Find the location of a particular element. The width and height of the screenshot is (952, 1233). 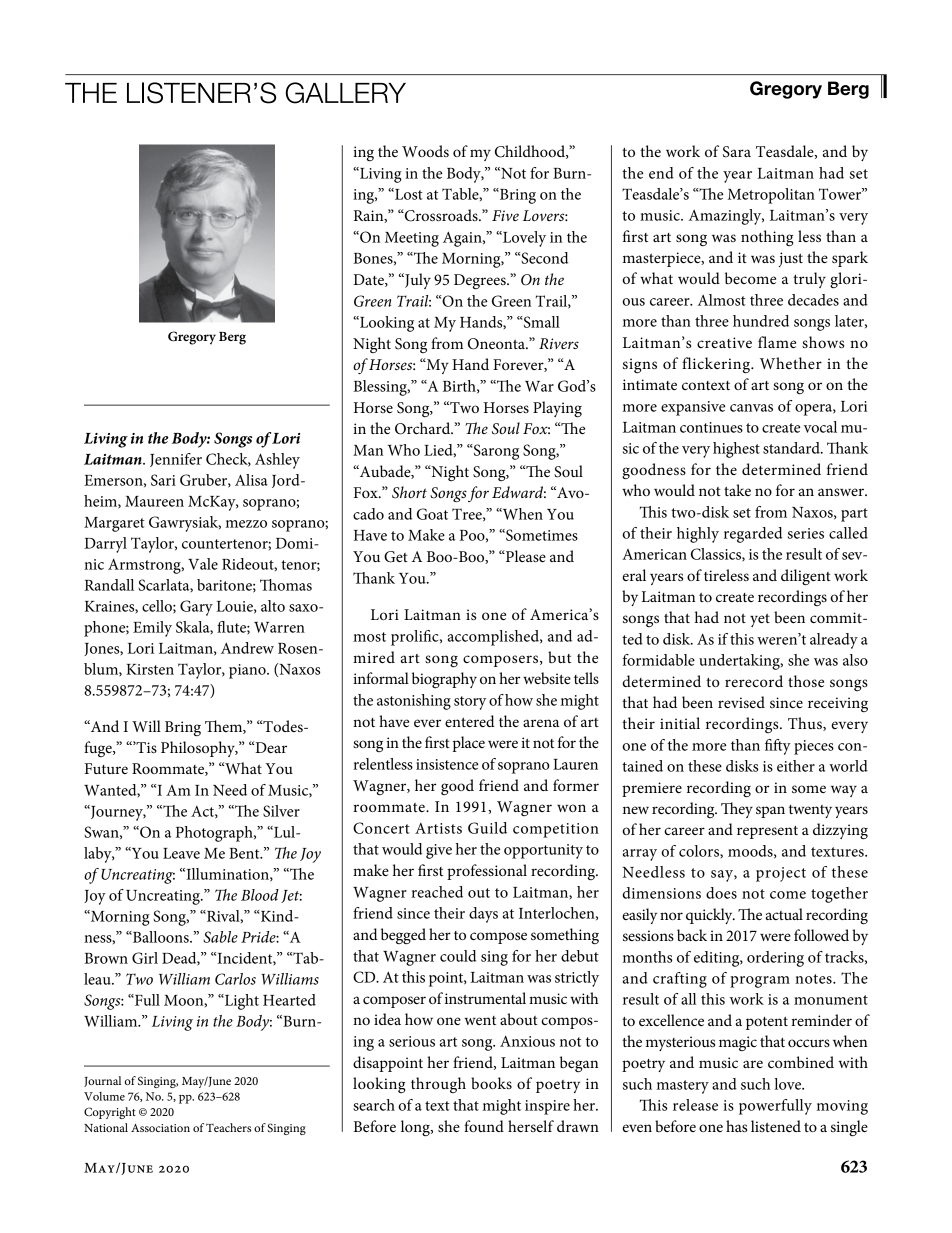

Sara is located at coordinates (737, 152).
